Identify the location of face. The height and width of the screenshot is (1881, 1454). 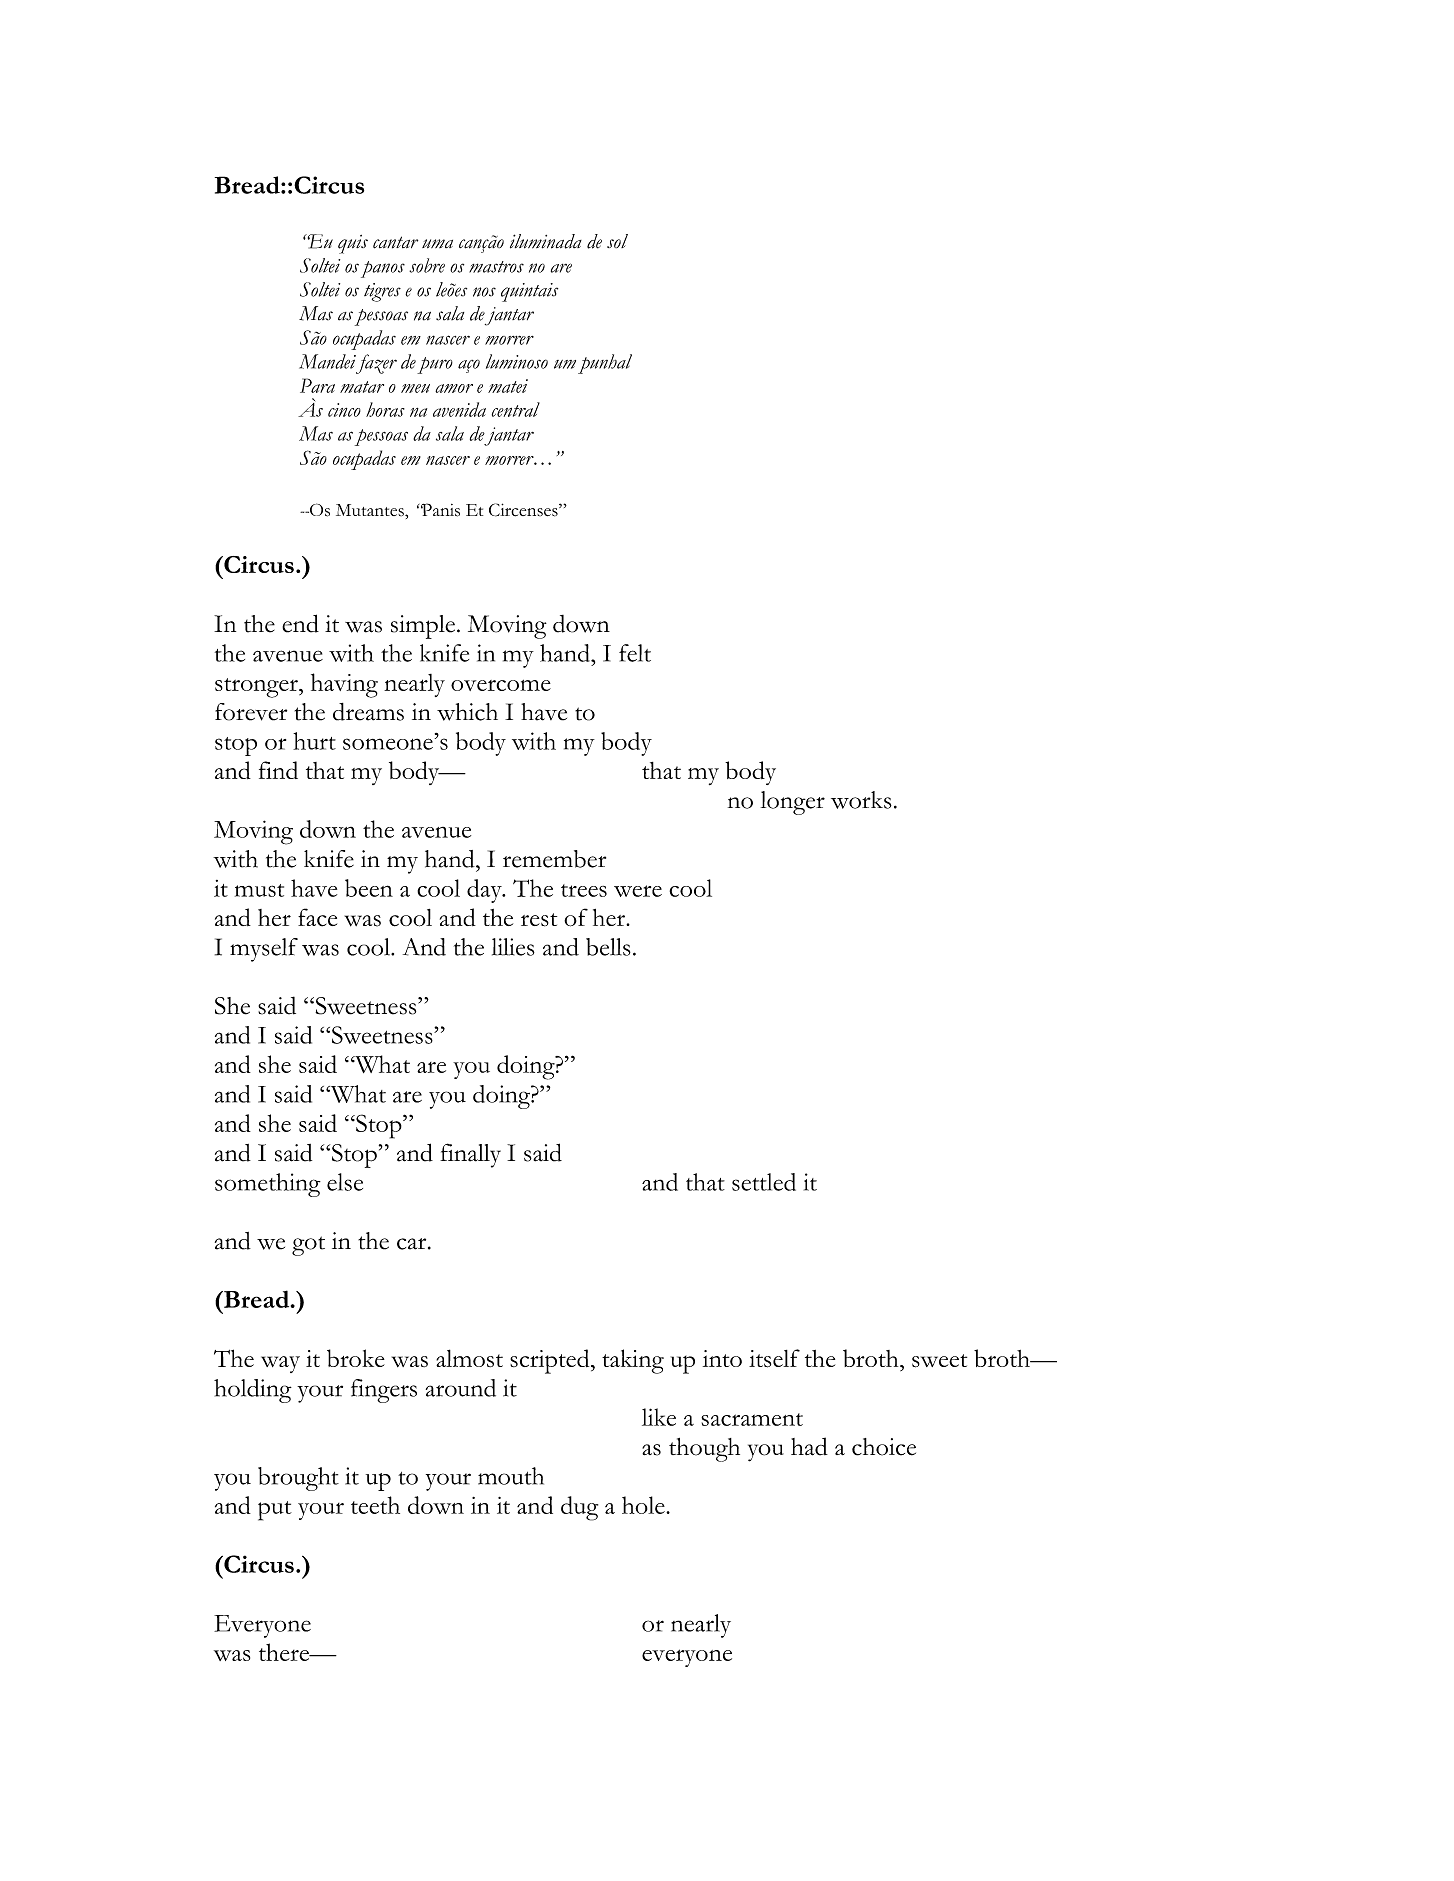
(317, 917).
